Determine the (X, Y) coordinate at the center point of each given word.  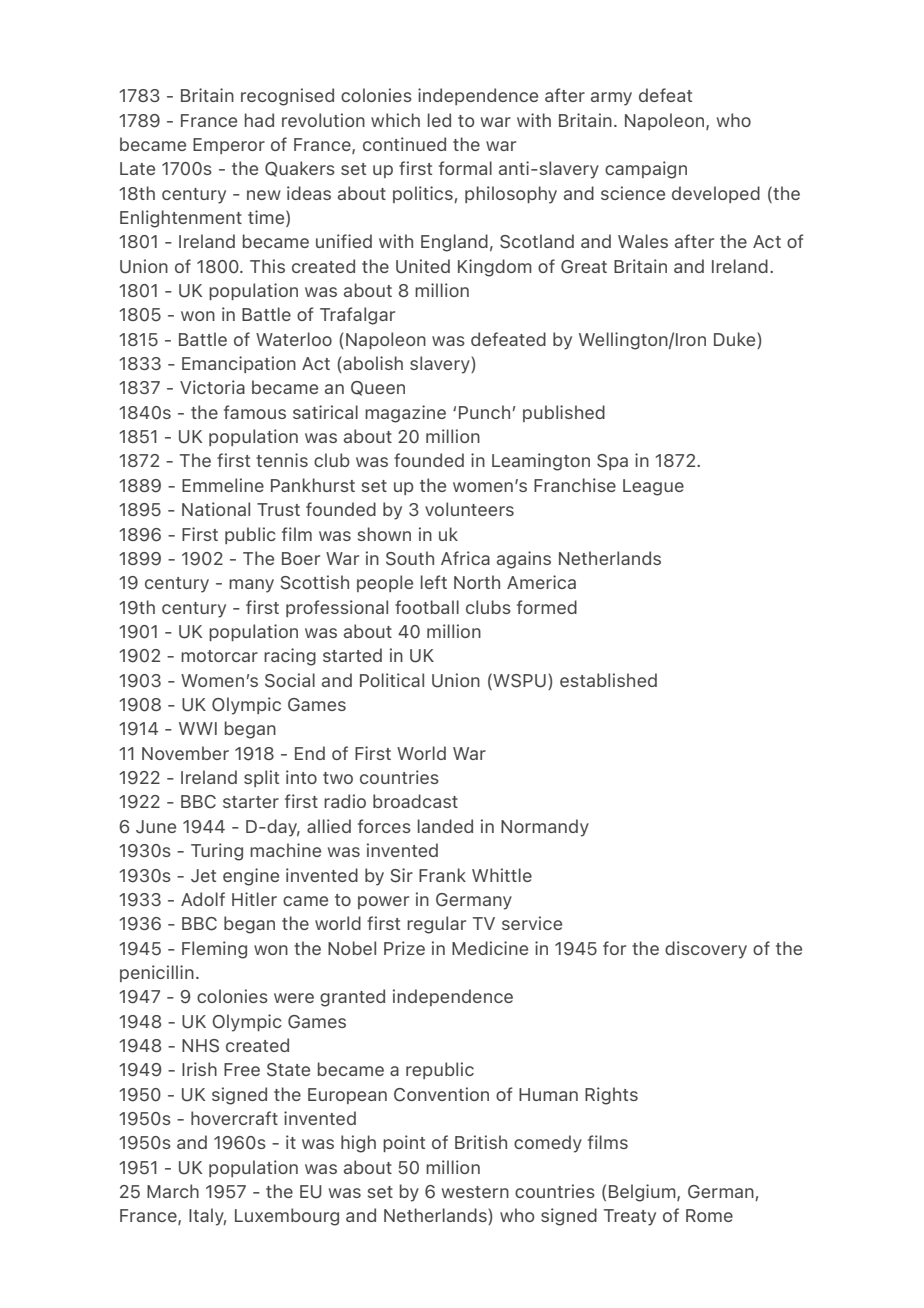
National (216, 509)
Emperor (229, 146)
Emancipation (239, 364)
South (410, 558)
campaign (646, 170)
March (173, 1191)
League (653, 487)
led (439, 120)
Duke (736, 339)
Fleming (214, 950)
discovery (706, 950)
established (608, 680)
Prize (404, 948)
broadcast (415, 801)
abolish (372, 364)
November (185, 753)
